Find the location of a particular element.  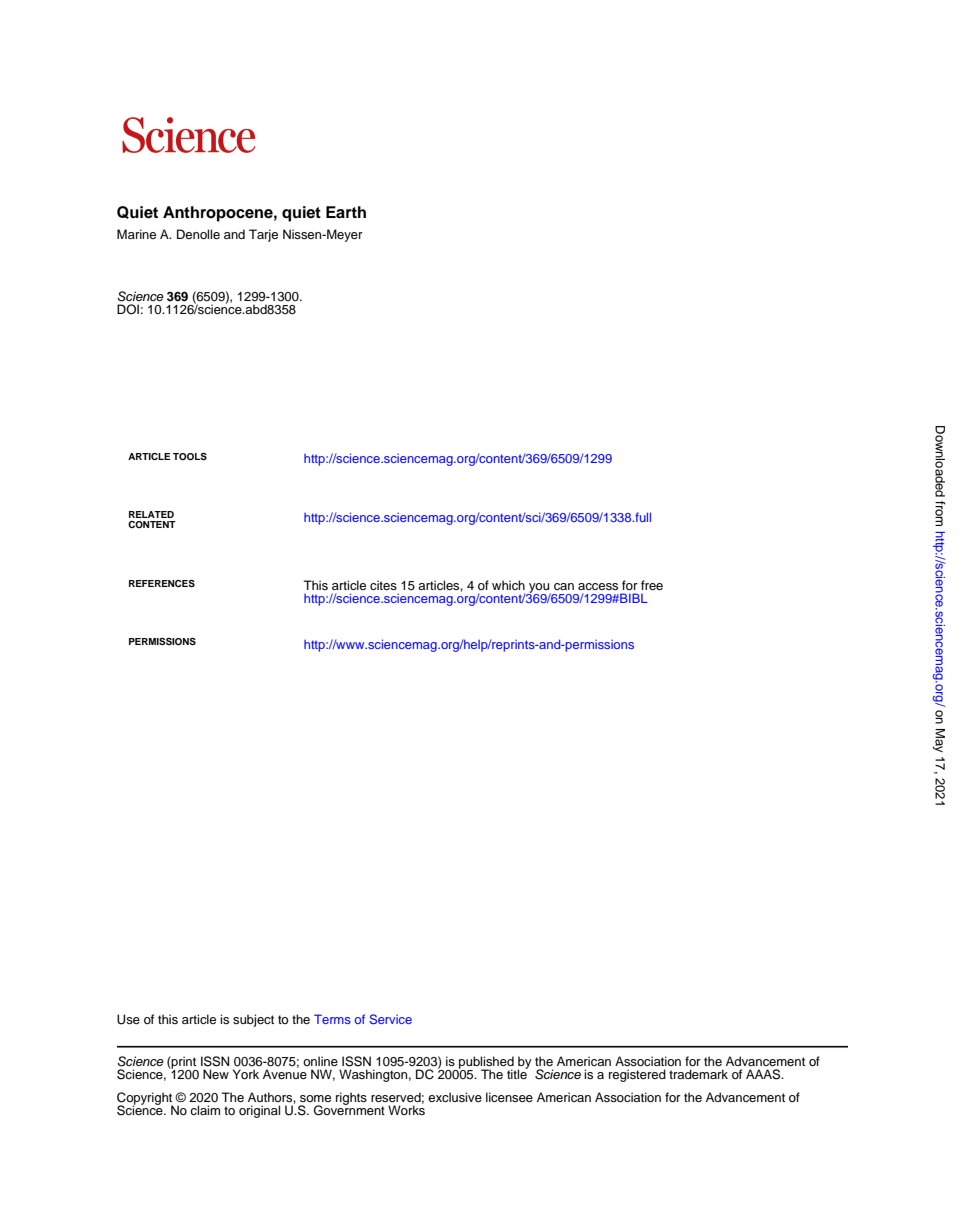

access is located at coordinates (598, 586).
